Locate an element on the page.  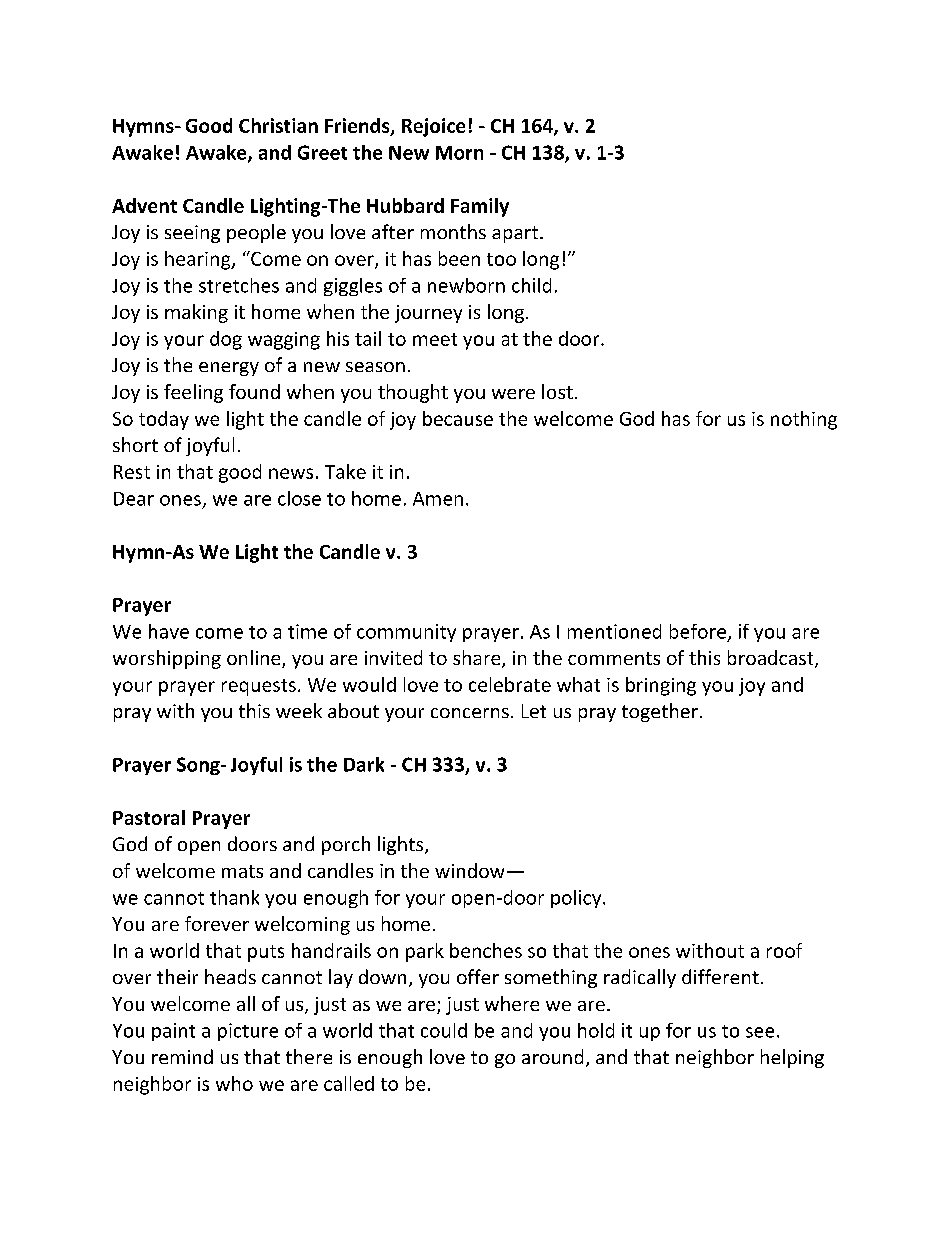
concerns is located at coordinates (470, 713).
